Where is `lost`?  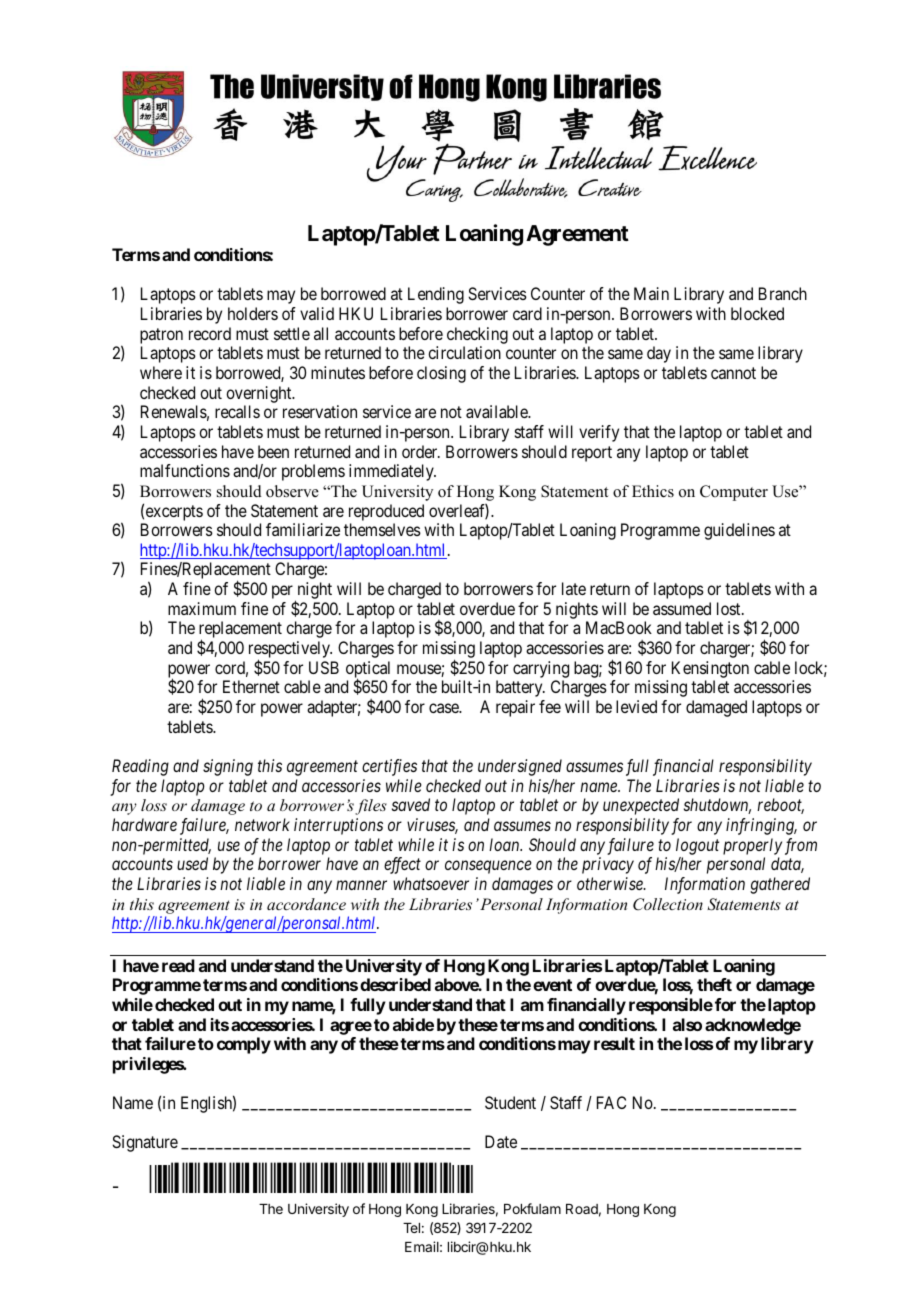
lost is located at coordinates (730, 608).
